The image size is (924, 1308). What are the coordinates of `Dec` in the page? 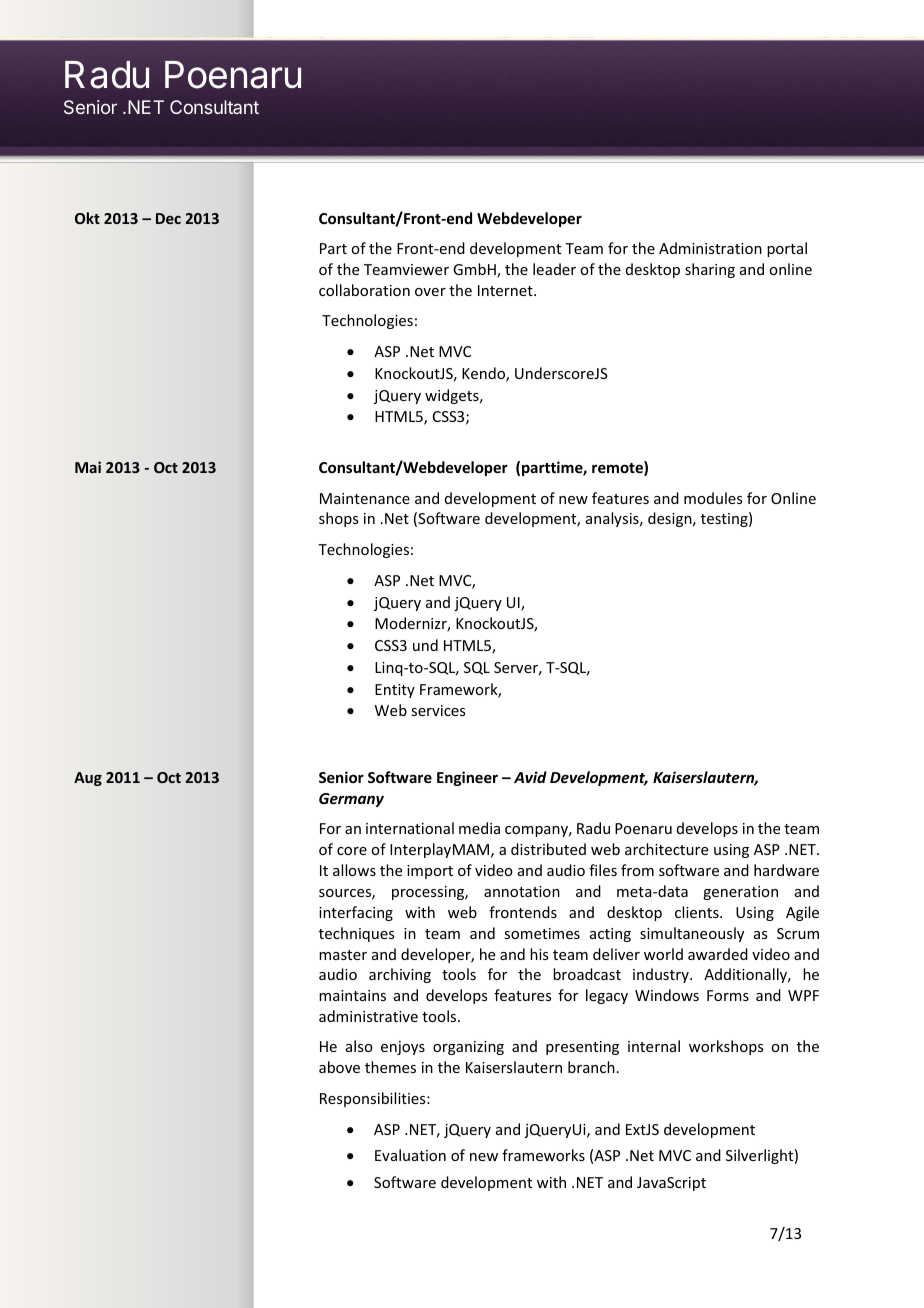 It's located at (168, 218).
